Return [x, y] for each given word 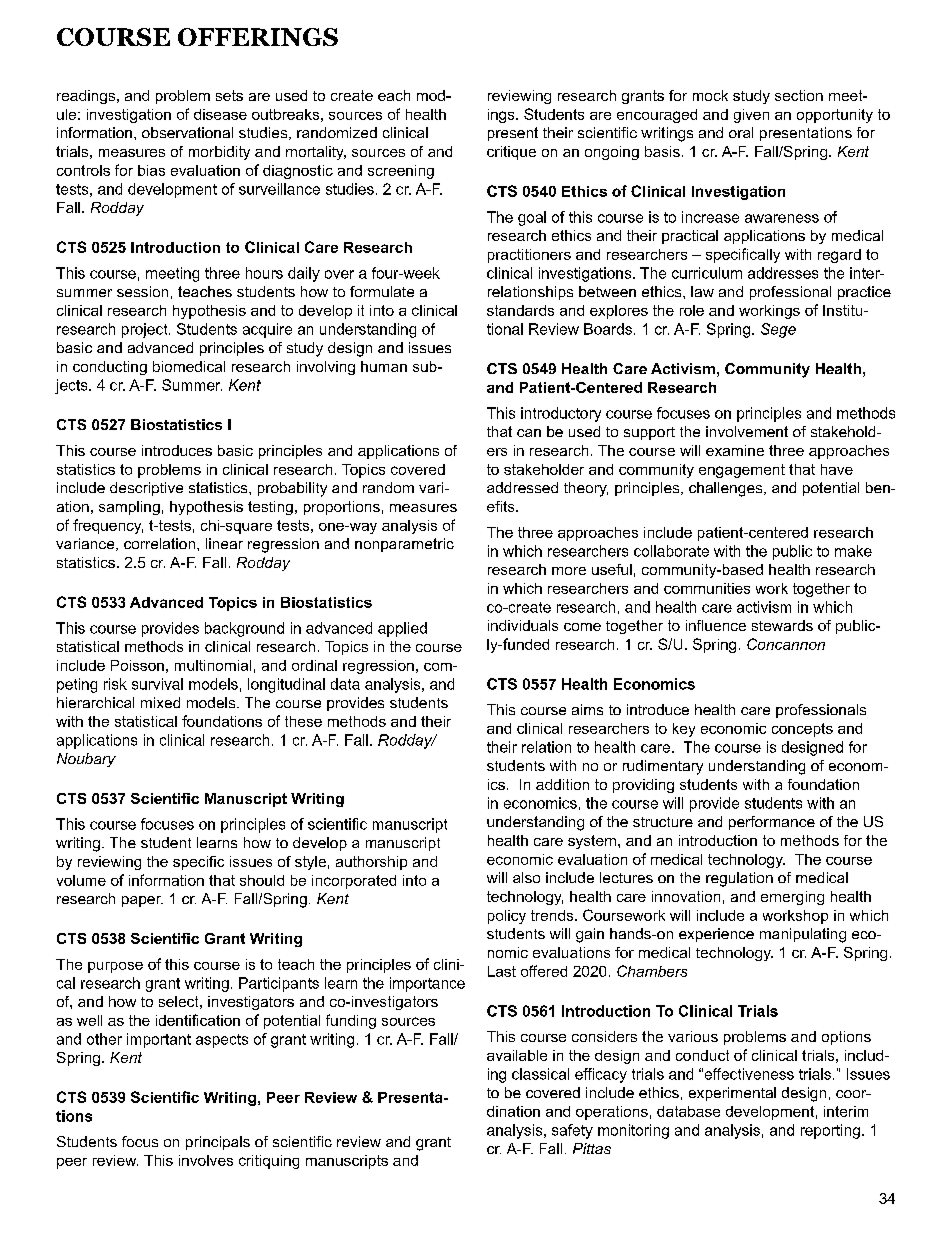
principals [218, 1143]
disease [220, 114]
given [751, 116]
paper [142, 901]
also [526, 877]
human [384, 366]
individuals [523, 625]
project [146, 330]
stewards [782, 625]
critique [511, 153]
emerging [792, 898]
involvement [747, 431]
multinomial [213, 665]
